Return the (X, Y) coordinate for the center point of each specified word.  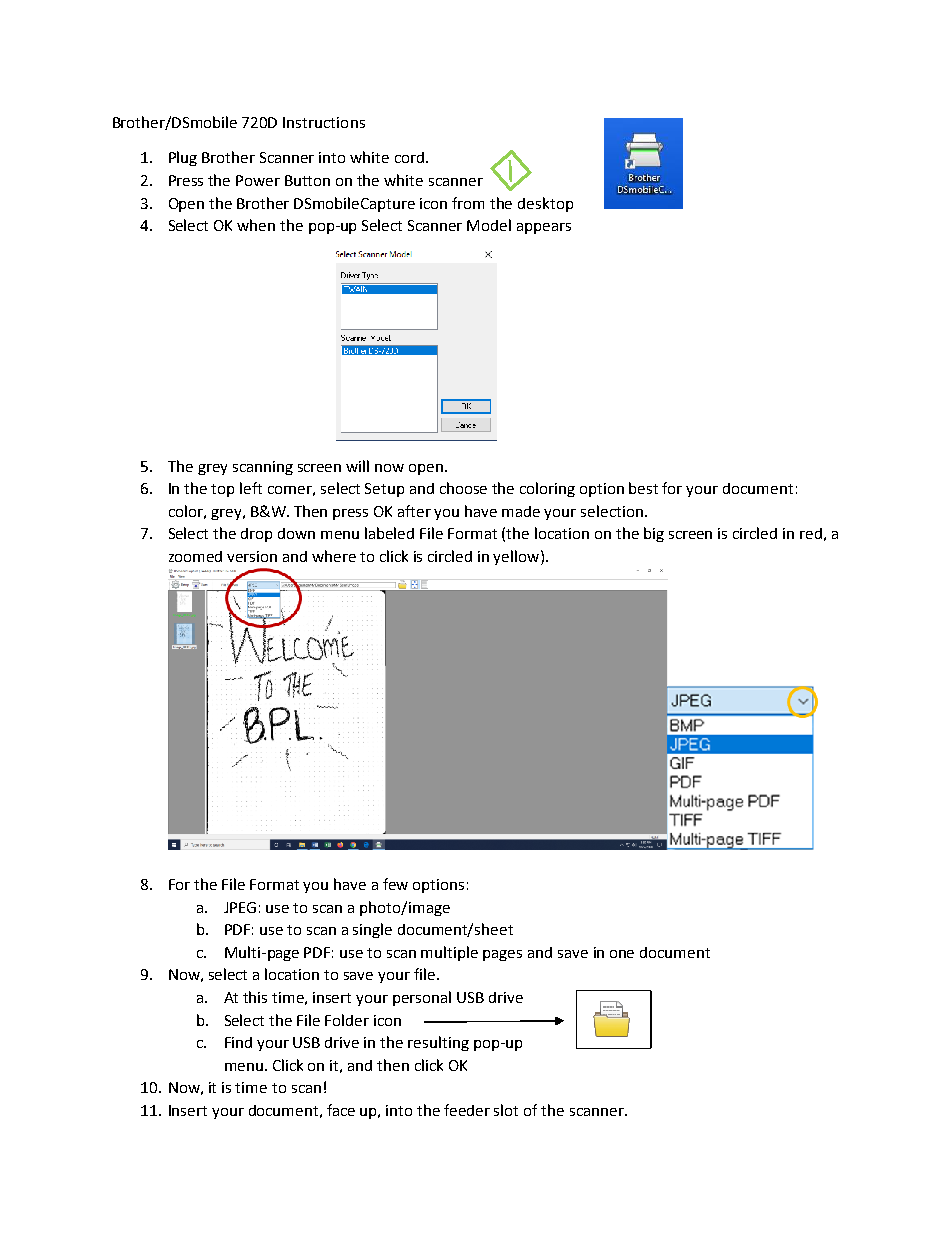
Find (238, 1042)
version (252, 556)
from (468, 203)
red (811, 533)
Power (258, 180)
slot (506, 1110)
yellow (517, 557)
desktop (545, 204)
